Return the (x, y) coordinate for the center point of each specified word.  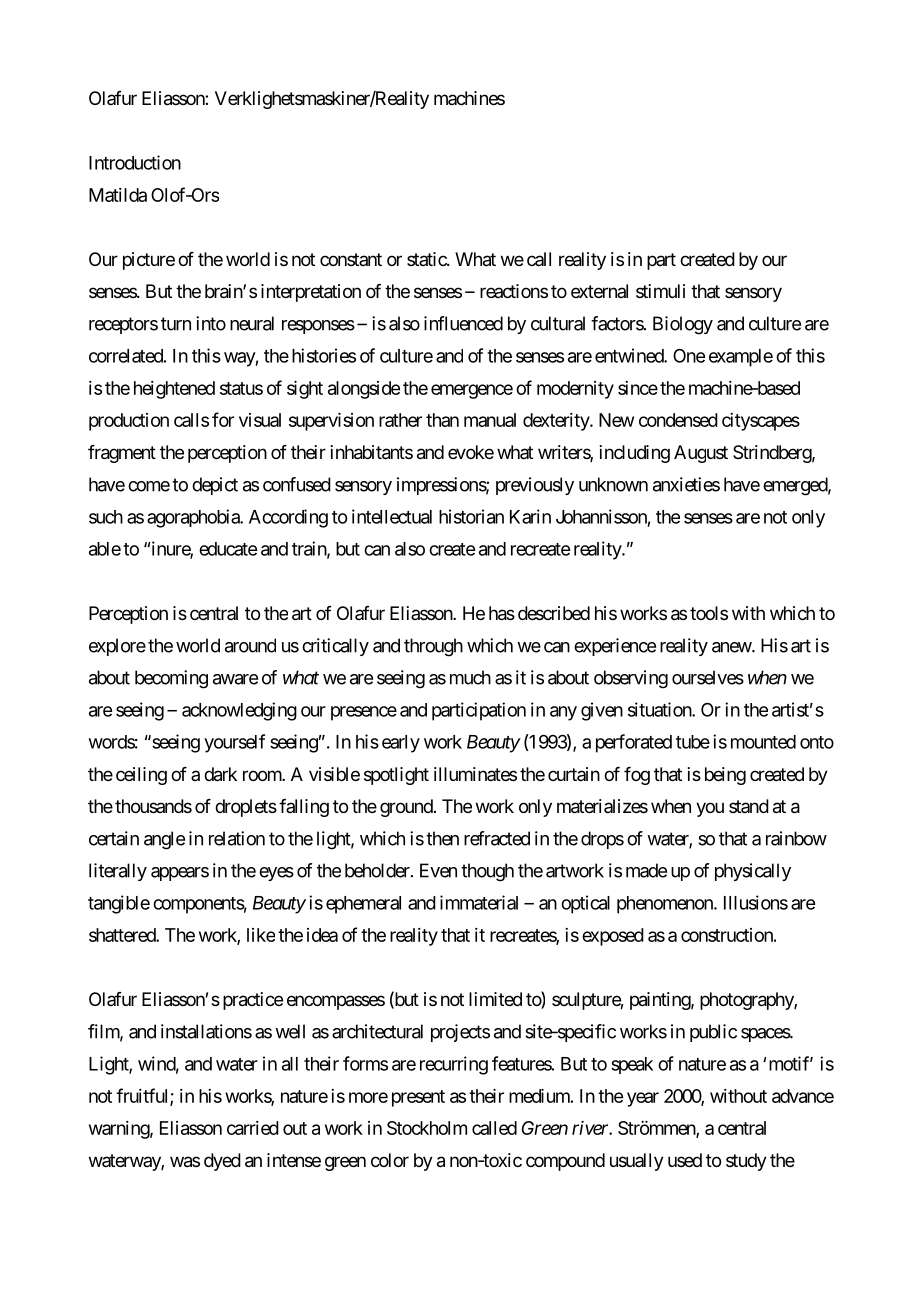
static (427, 259)
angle (164, 840)
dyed (222, 1162)
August (701, 454)
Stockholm (427, 1128)
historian (471, 516)
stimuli (660, 291)
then (442, 838)
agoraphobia (194, 518)
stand (749, 806)
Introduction (135, 162)
